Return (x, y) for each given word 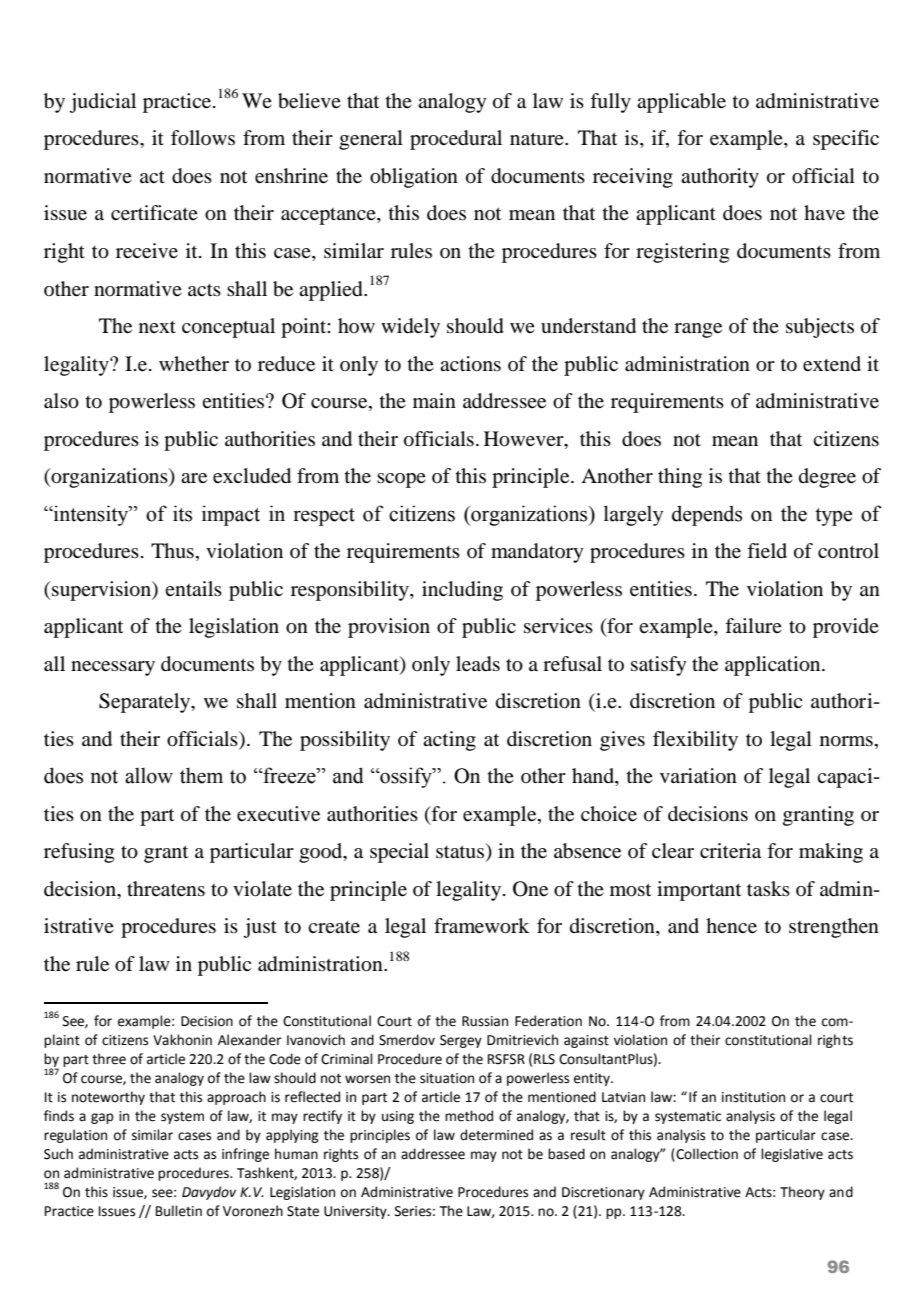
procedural (456, 140)
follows (203, 138)
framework (481, 926)
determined (496, 1135)
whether (194, 364)
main (434, 400)
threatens (166, 889)
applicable (681, 103)
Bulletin (179, 1211)
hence (731, 926)
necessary (113, 668)
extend (832, 364)
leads (478, 664)
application (774, 666)
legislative (792, 1155)
